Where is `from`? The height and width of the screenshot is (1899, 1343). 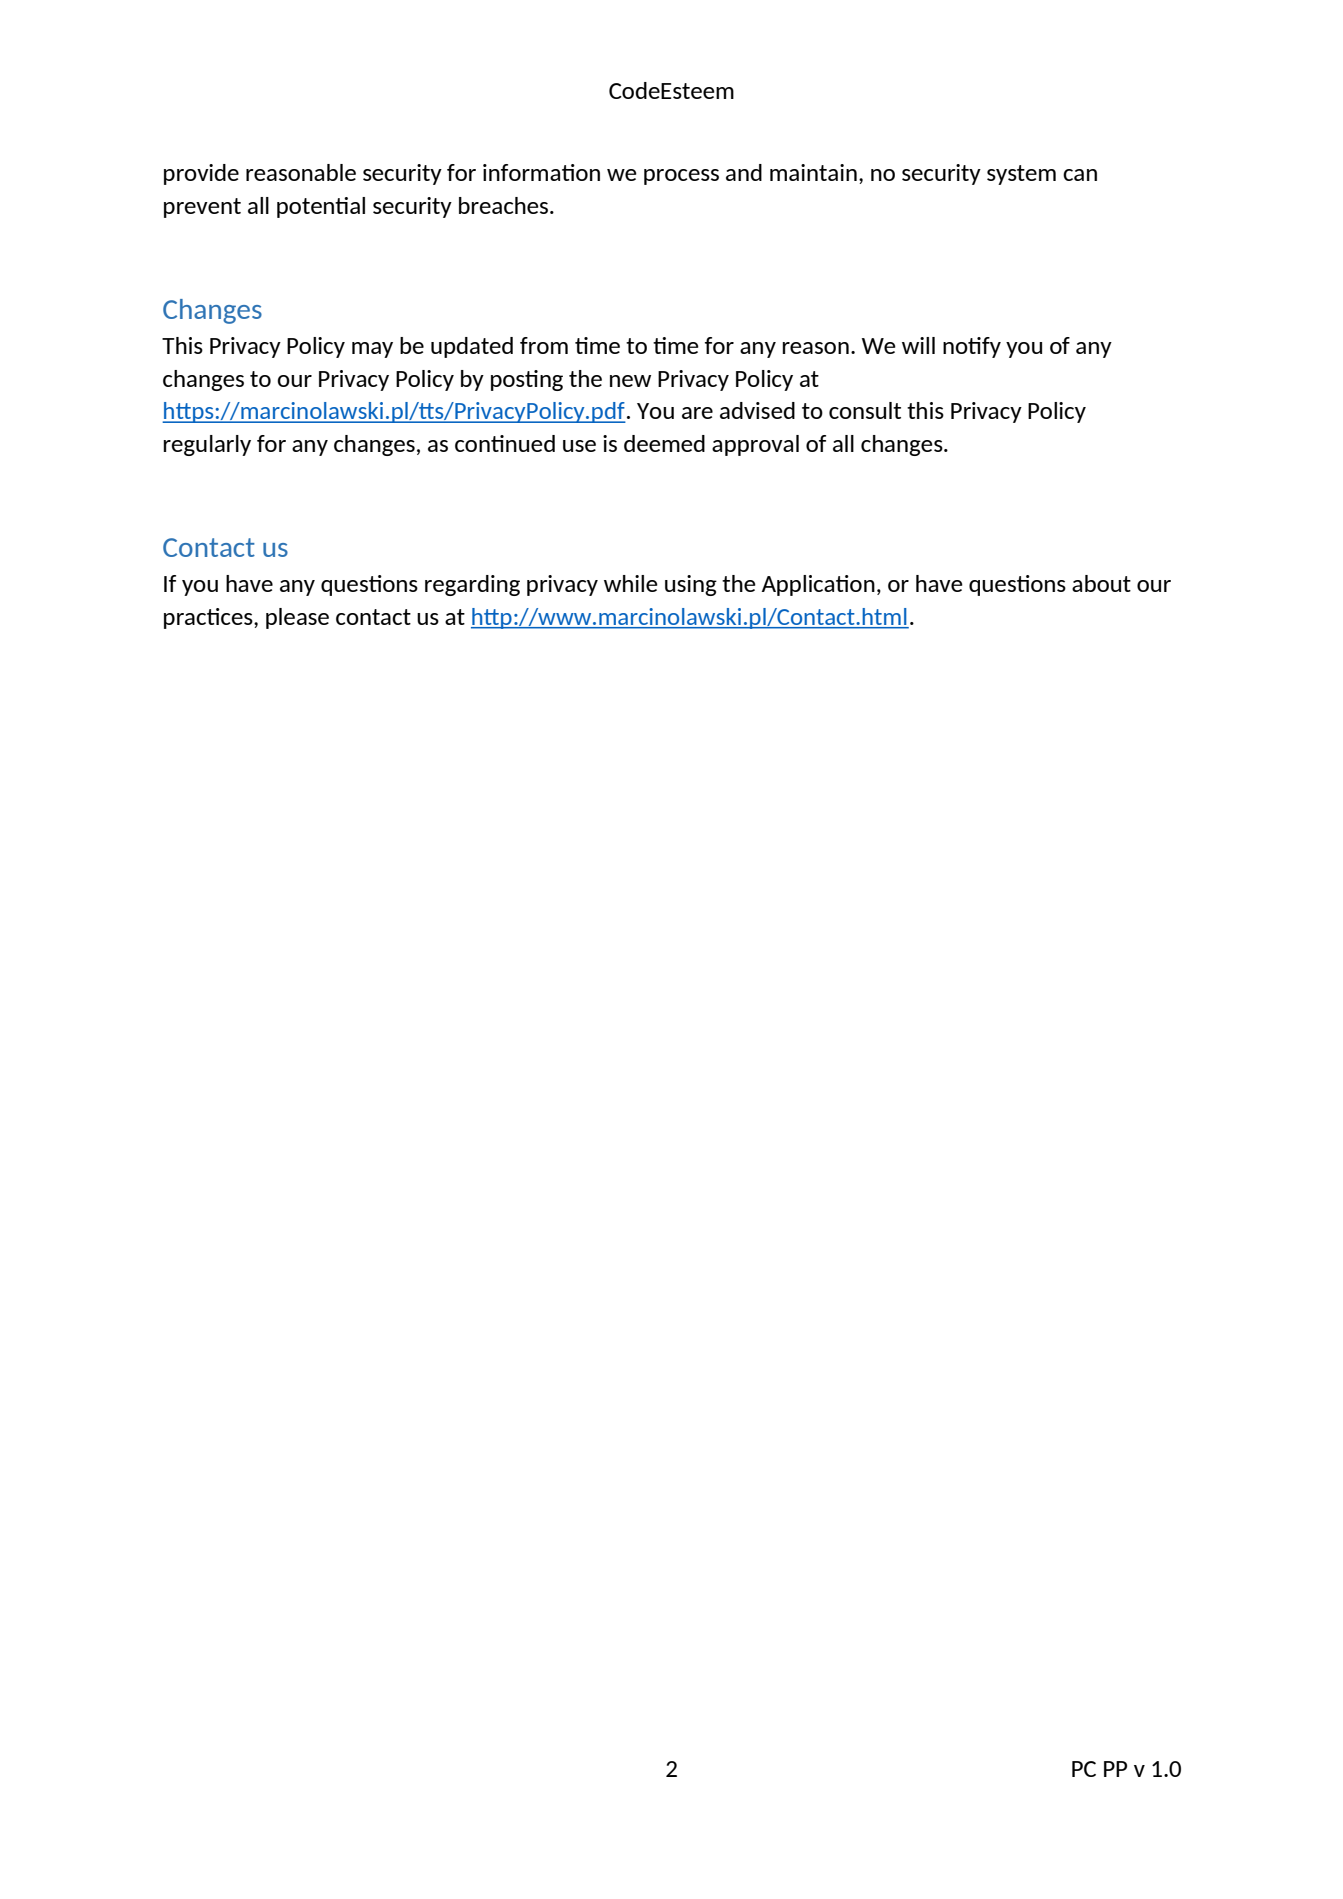 from is located at coordinates (544, 345).
